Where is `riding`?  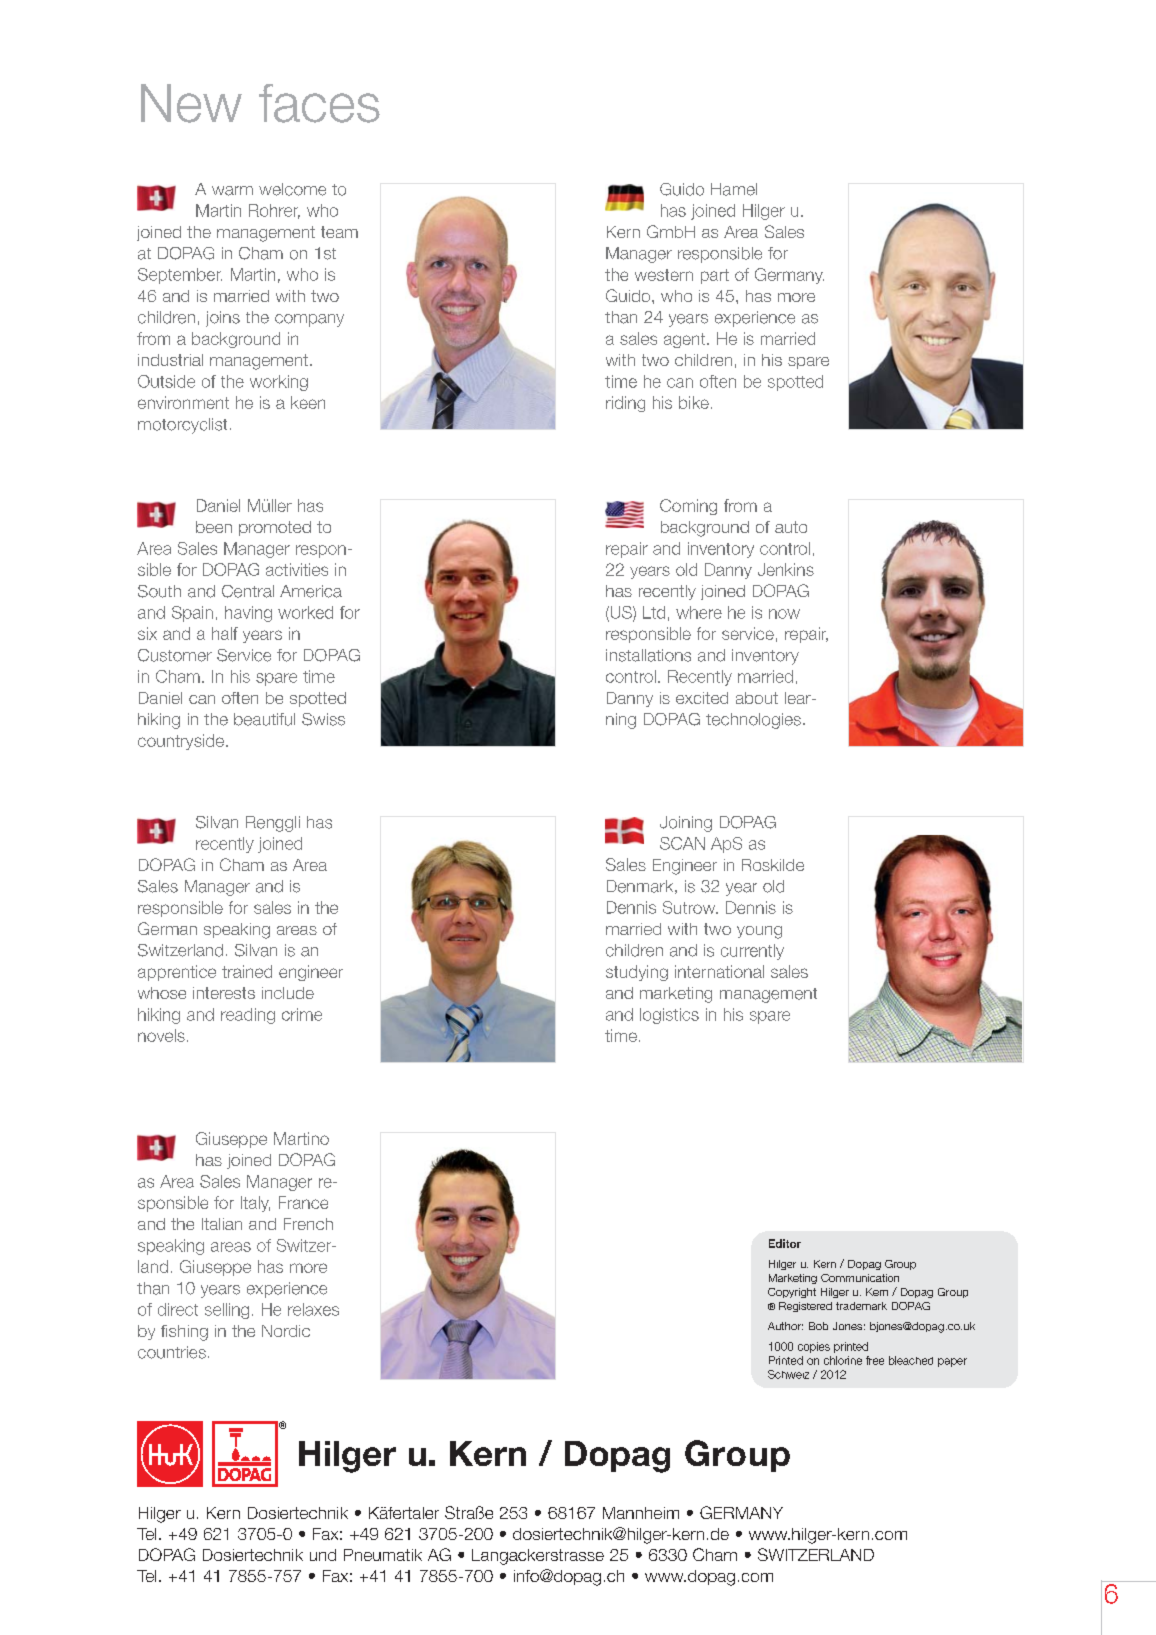
riding is located at coordinates (625, 404).
